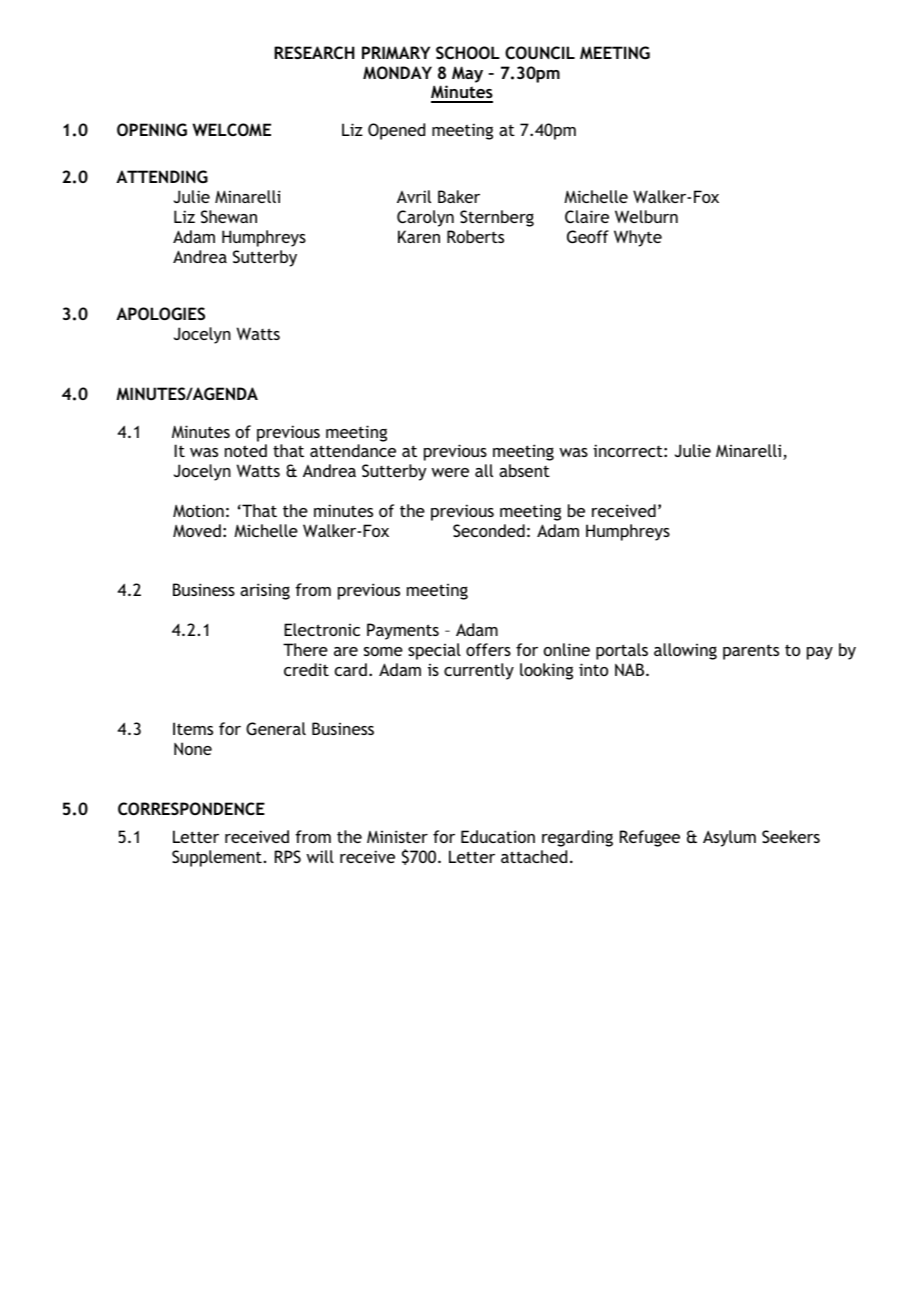  Describe the element at coordinates (524, 470) in the screenshot. I see `absent` at that location.
